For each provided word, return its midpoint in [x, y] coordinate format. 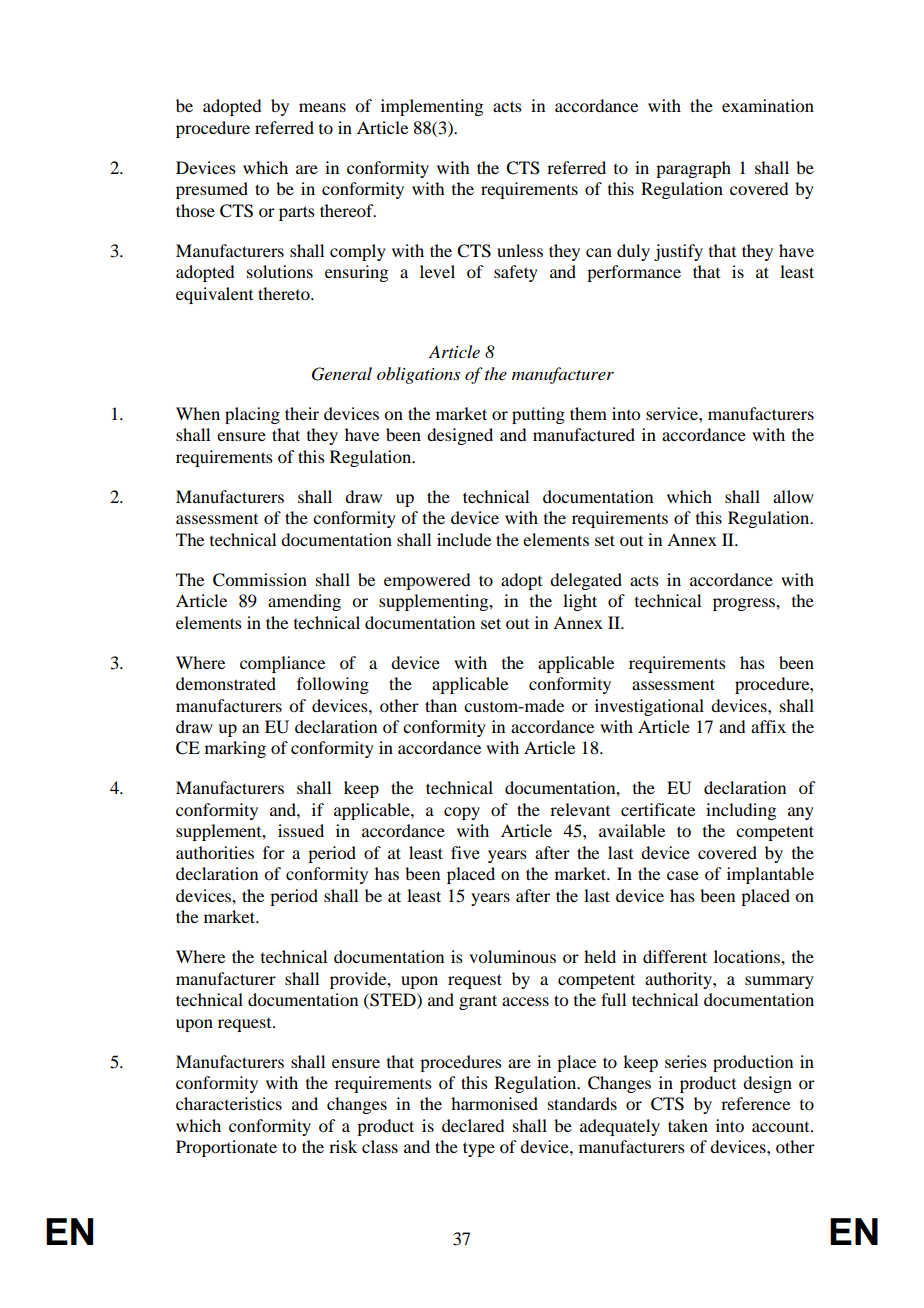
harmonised [494, 1103]
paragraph [693, 169]
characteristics [229, 1103]
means [322, 107]
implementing [432, 107]
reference [755, 1103]
